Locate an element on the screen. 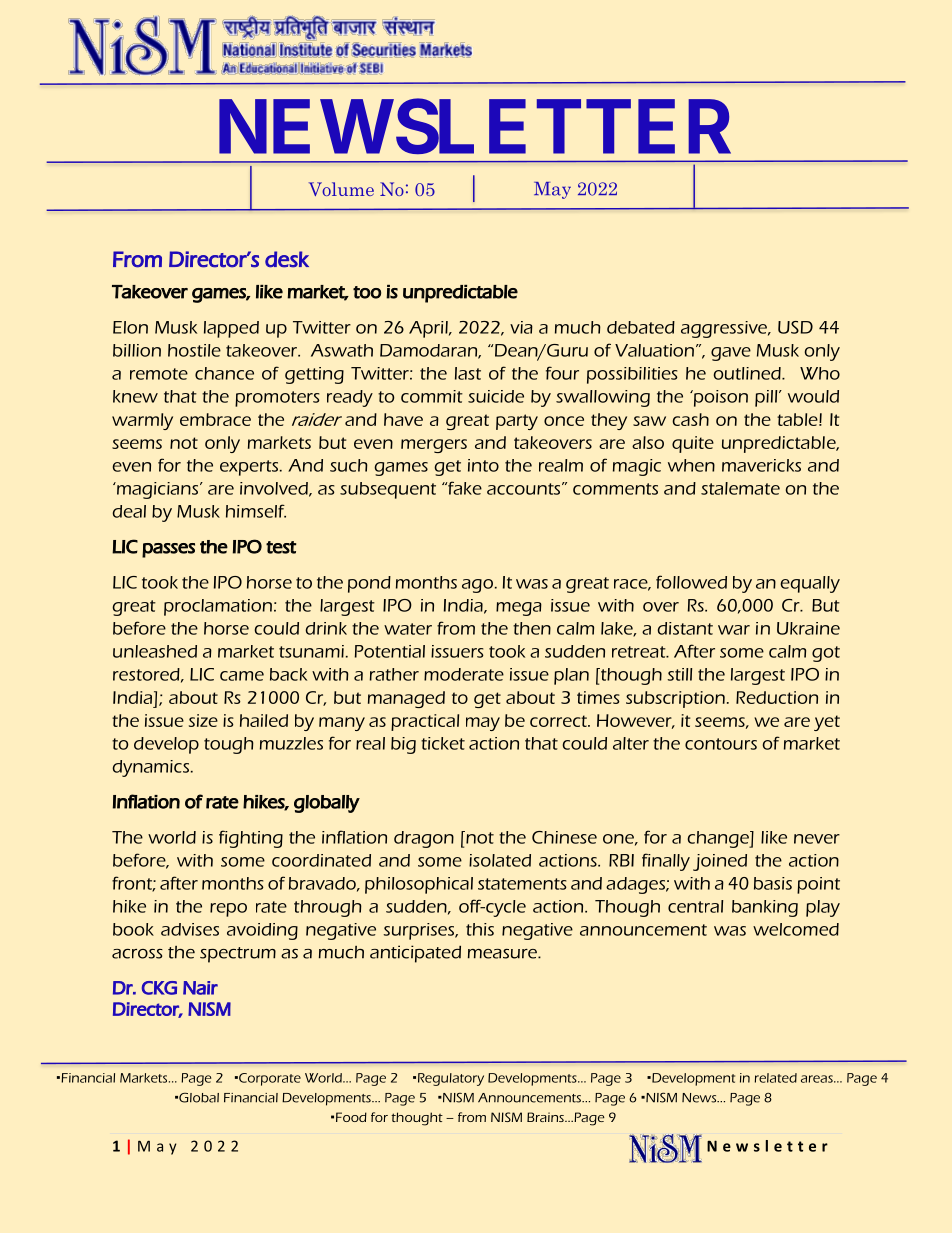  then is located at coordinates (532, 628).
